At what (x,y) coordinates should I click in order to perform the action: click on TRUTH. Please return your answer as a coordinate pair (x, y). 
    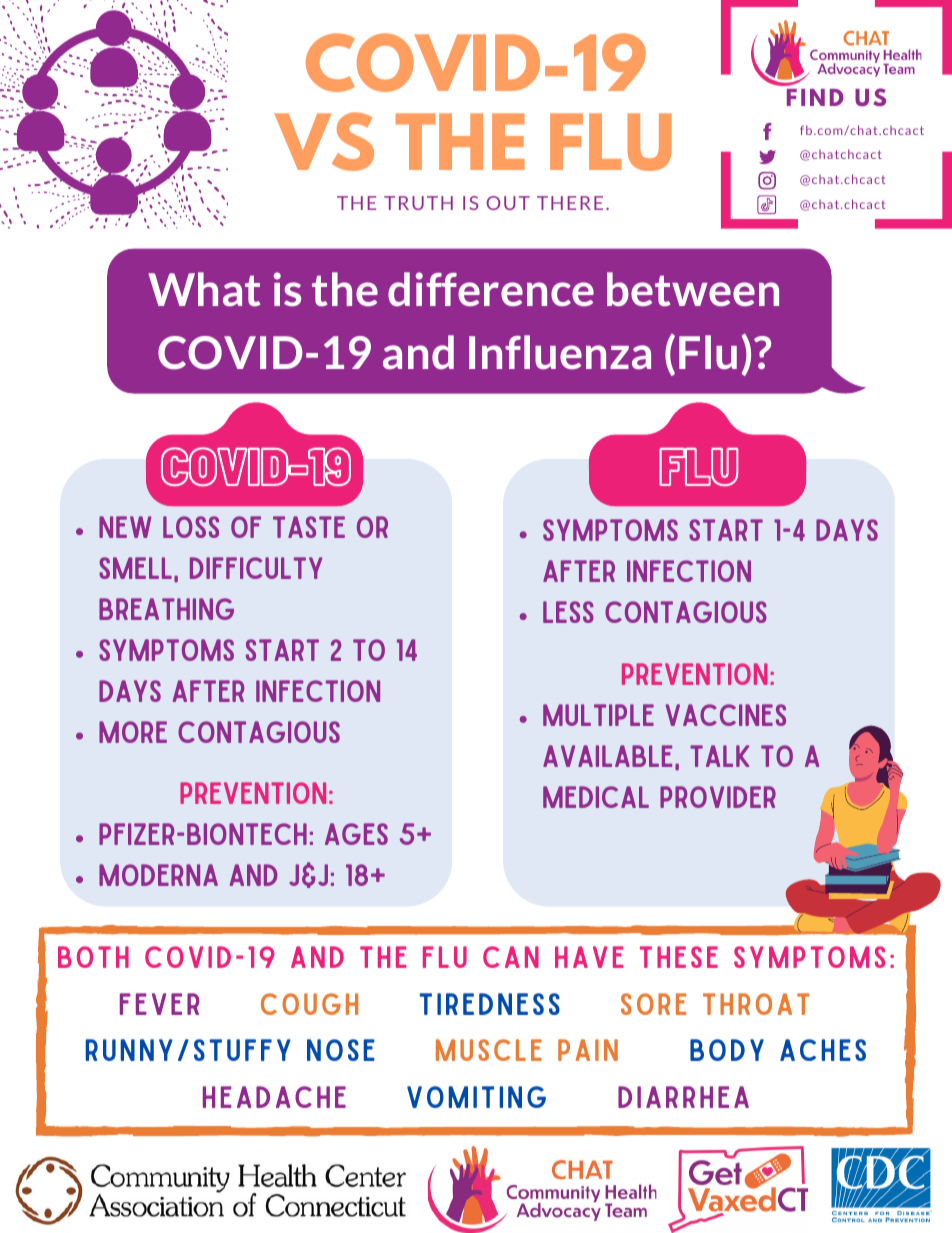
    Looking at the image, I should click on (418, 203).
